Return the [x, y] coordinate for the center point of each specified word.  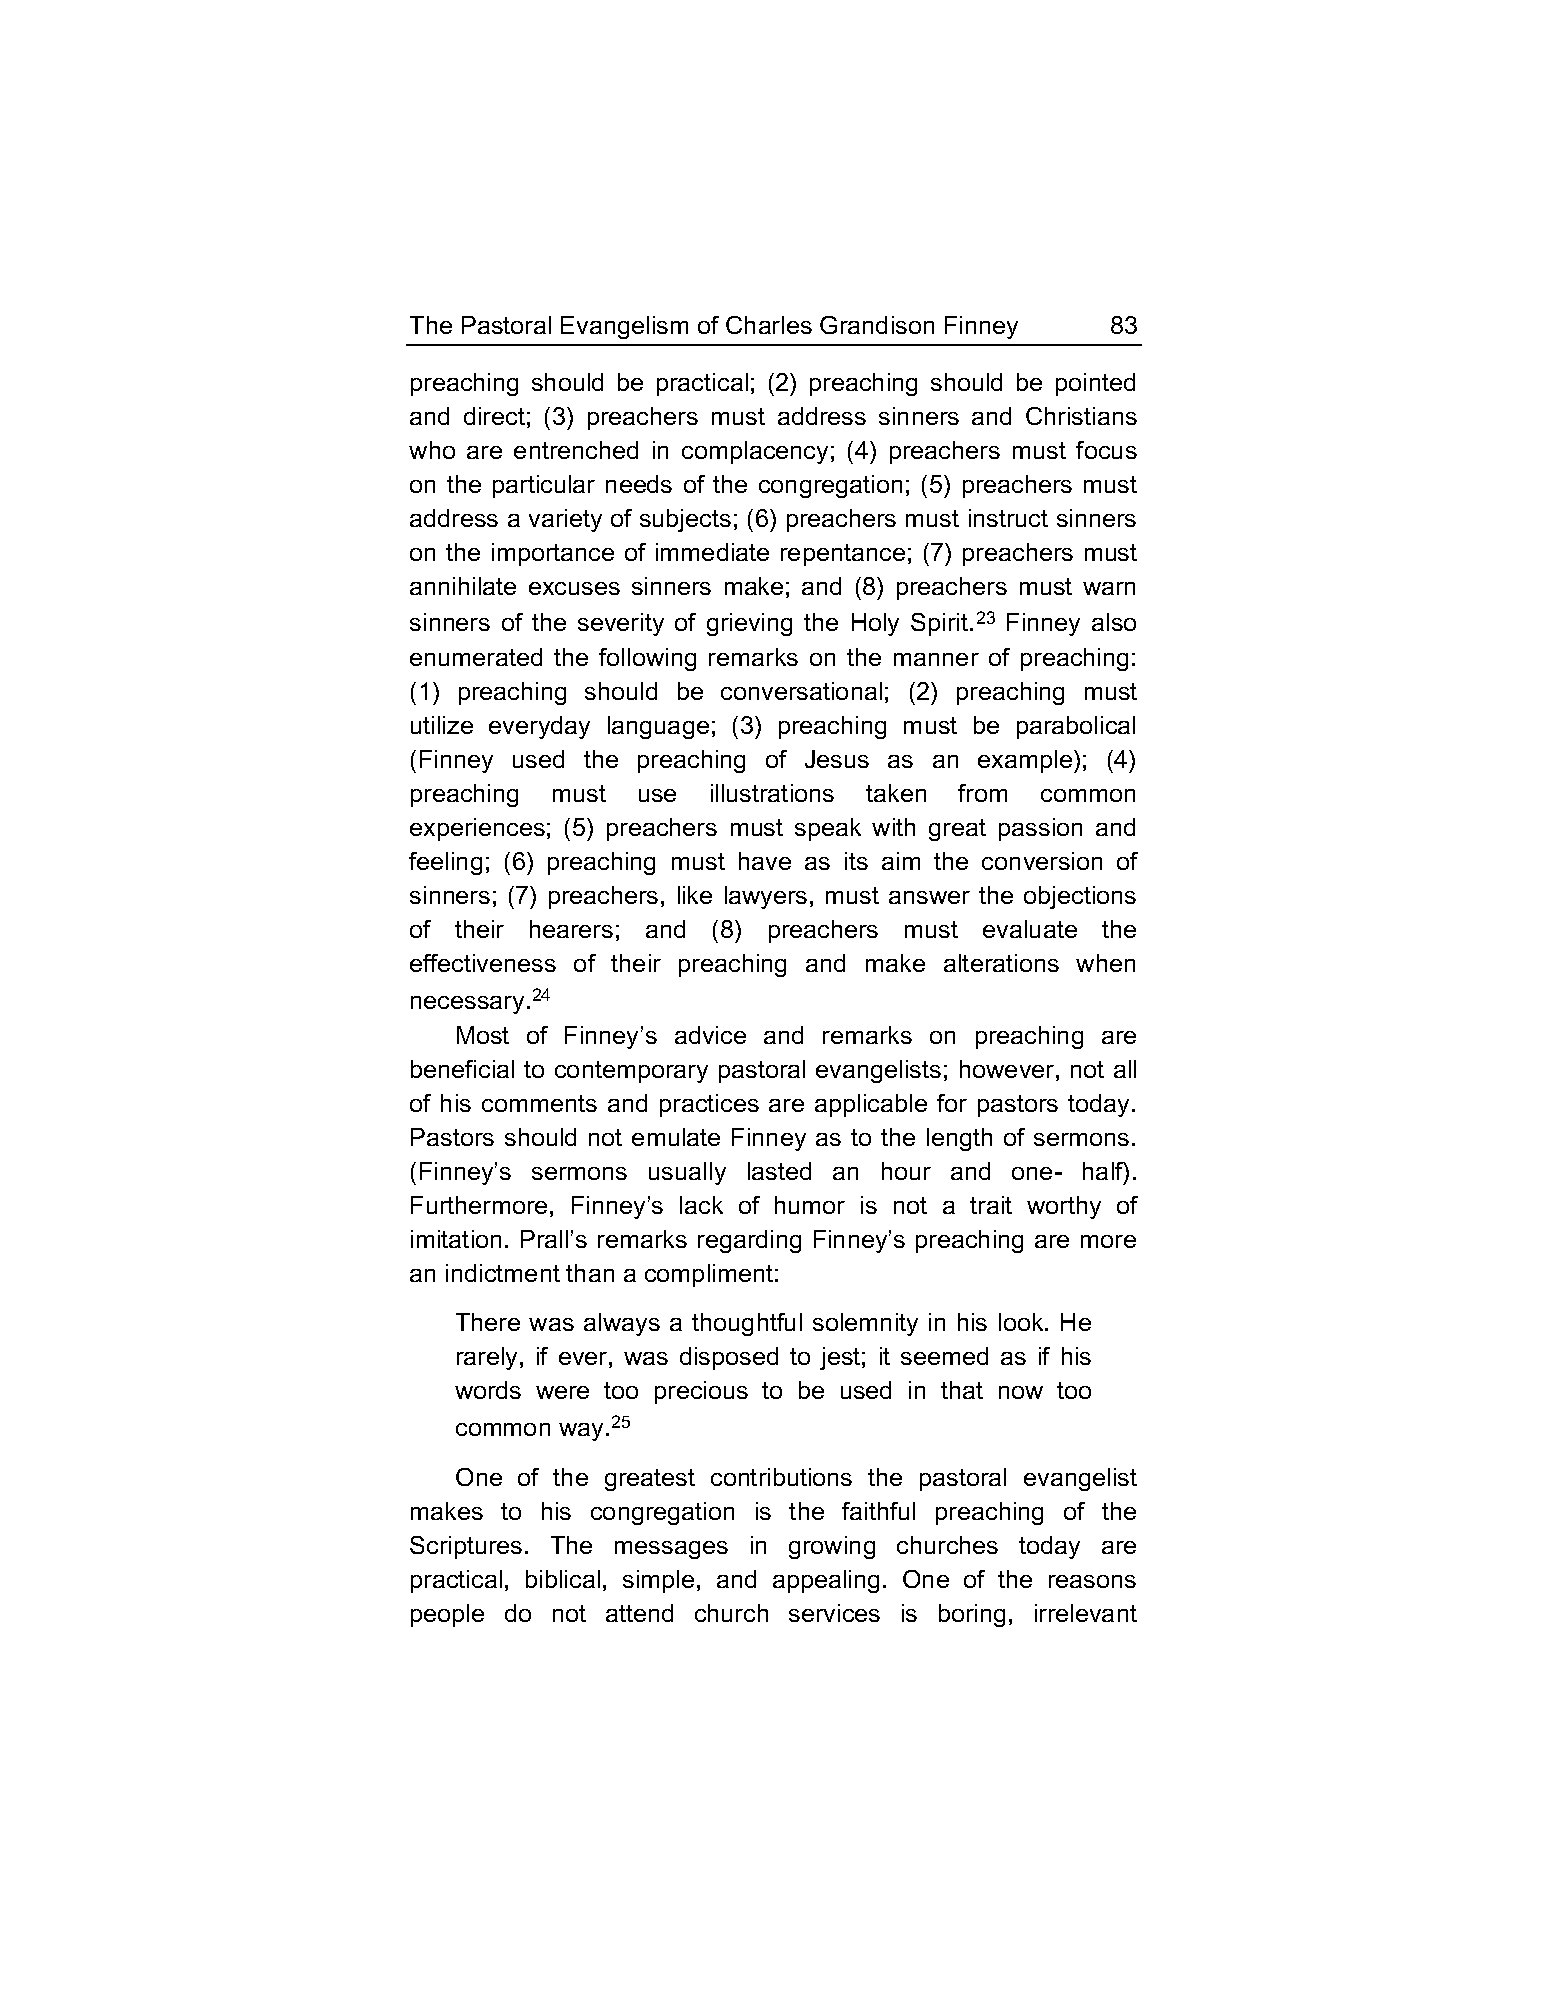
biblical [563, 1579]
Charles [769, 325]
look [1022, 1322]
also [1114, 622]
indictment [503, 1273]
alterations [1001, 963]
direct [494, 416]
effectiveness [483, 963]
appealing [826, 1581]
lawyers [766, 897]
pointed [1095, 384]
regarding [749, 1241]
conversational [801, 691]
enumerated [476, 657]
